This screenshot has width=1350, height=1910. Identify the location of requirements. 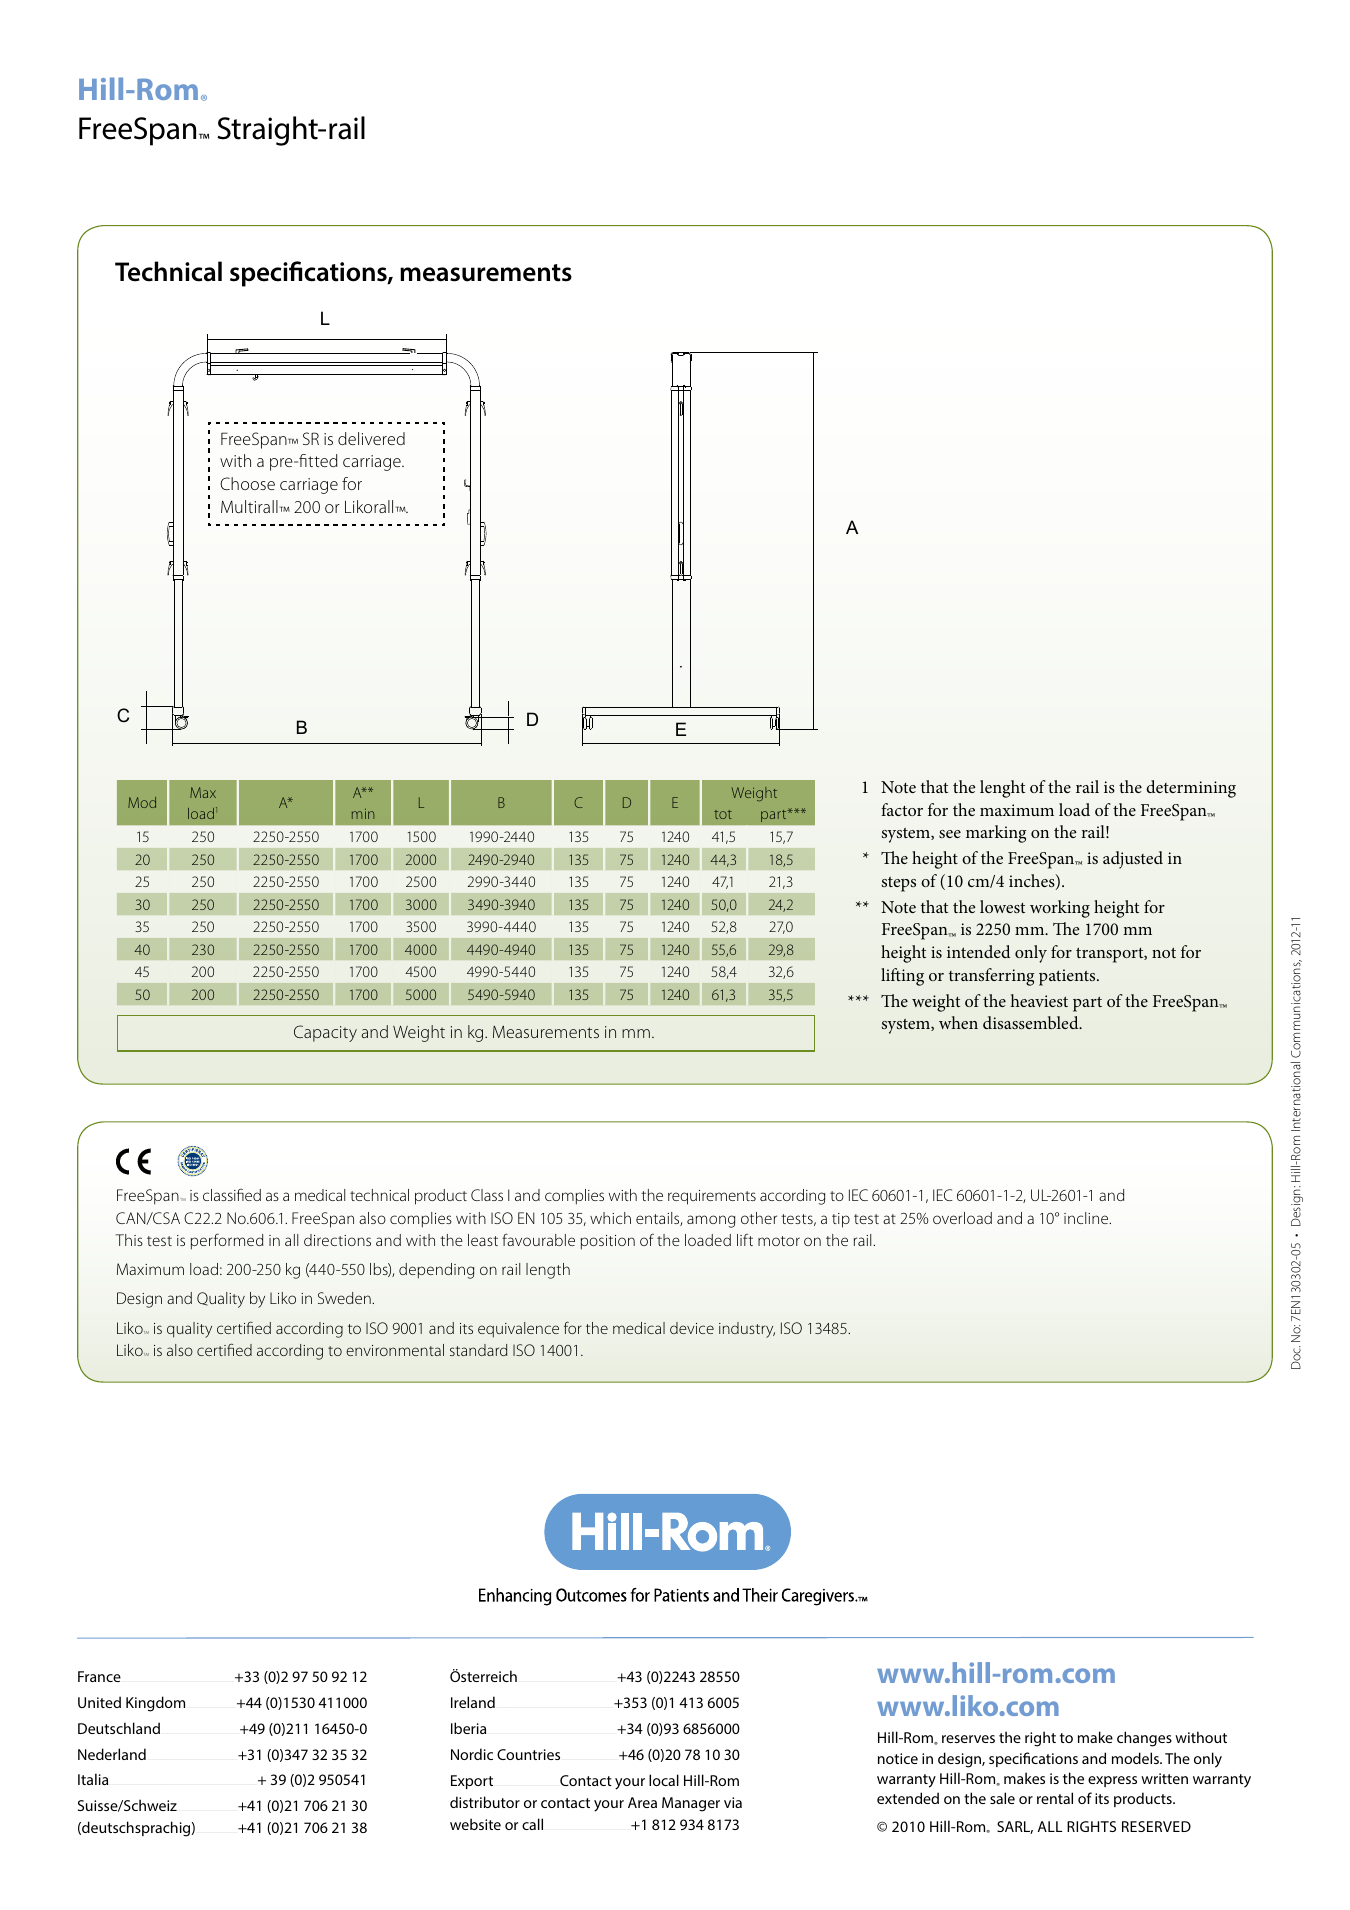
(712, 1197).
